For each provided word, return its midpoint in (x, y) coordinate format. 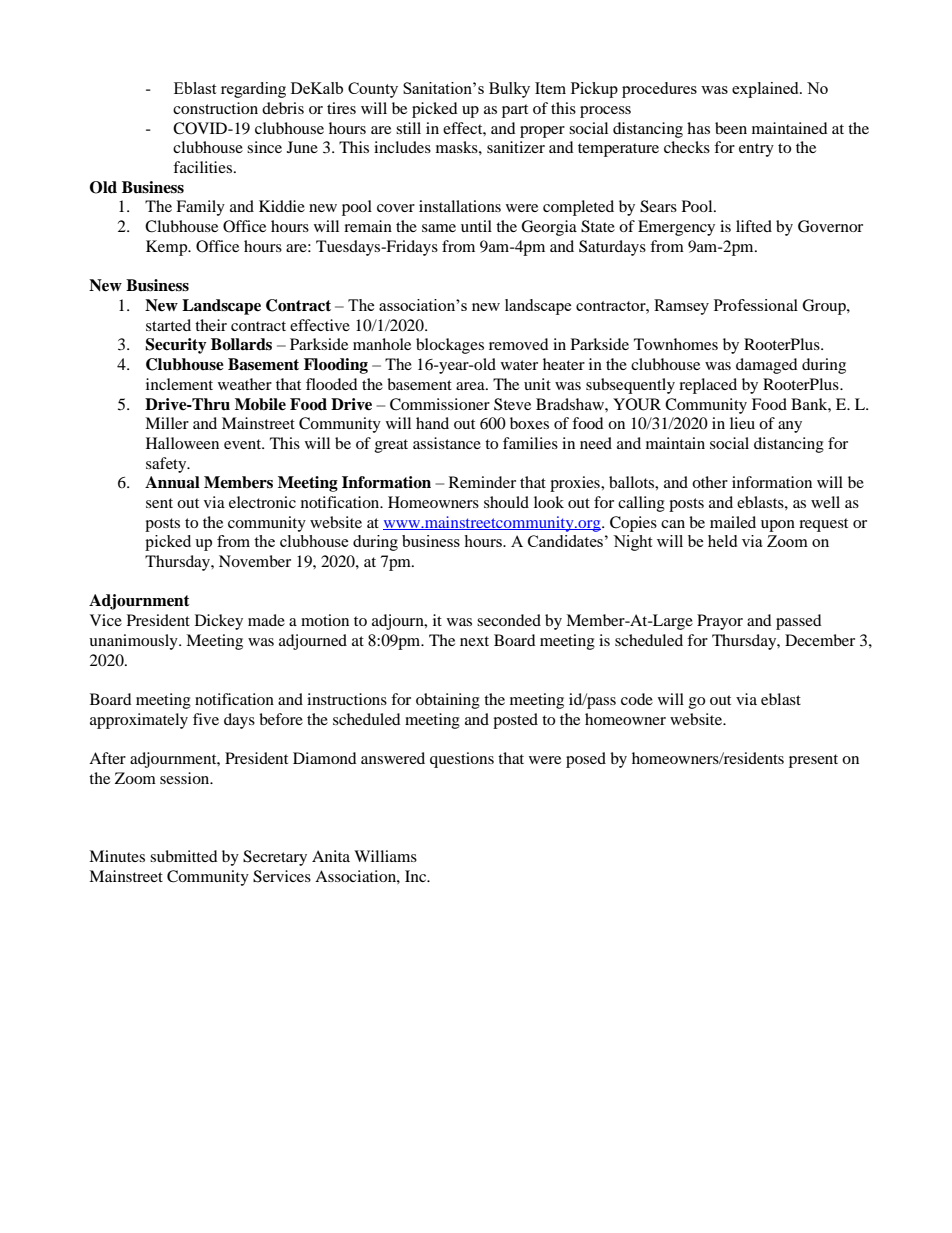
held (722, 541)
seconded (509, 620)
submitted (184, 856)
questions (462, 760)
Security (176, 346)
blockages (450, 346)
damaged (767, 366)
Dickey (219, 622)
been (731, 128)
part (515, 111)
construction (215, 108)
